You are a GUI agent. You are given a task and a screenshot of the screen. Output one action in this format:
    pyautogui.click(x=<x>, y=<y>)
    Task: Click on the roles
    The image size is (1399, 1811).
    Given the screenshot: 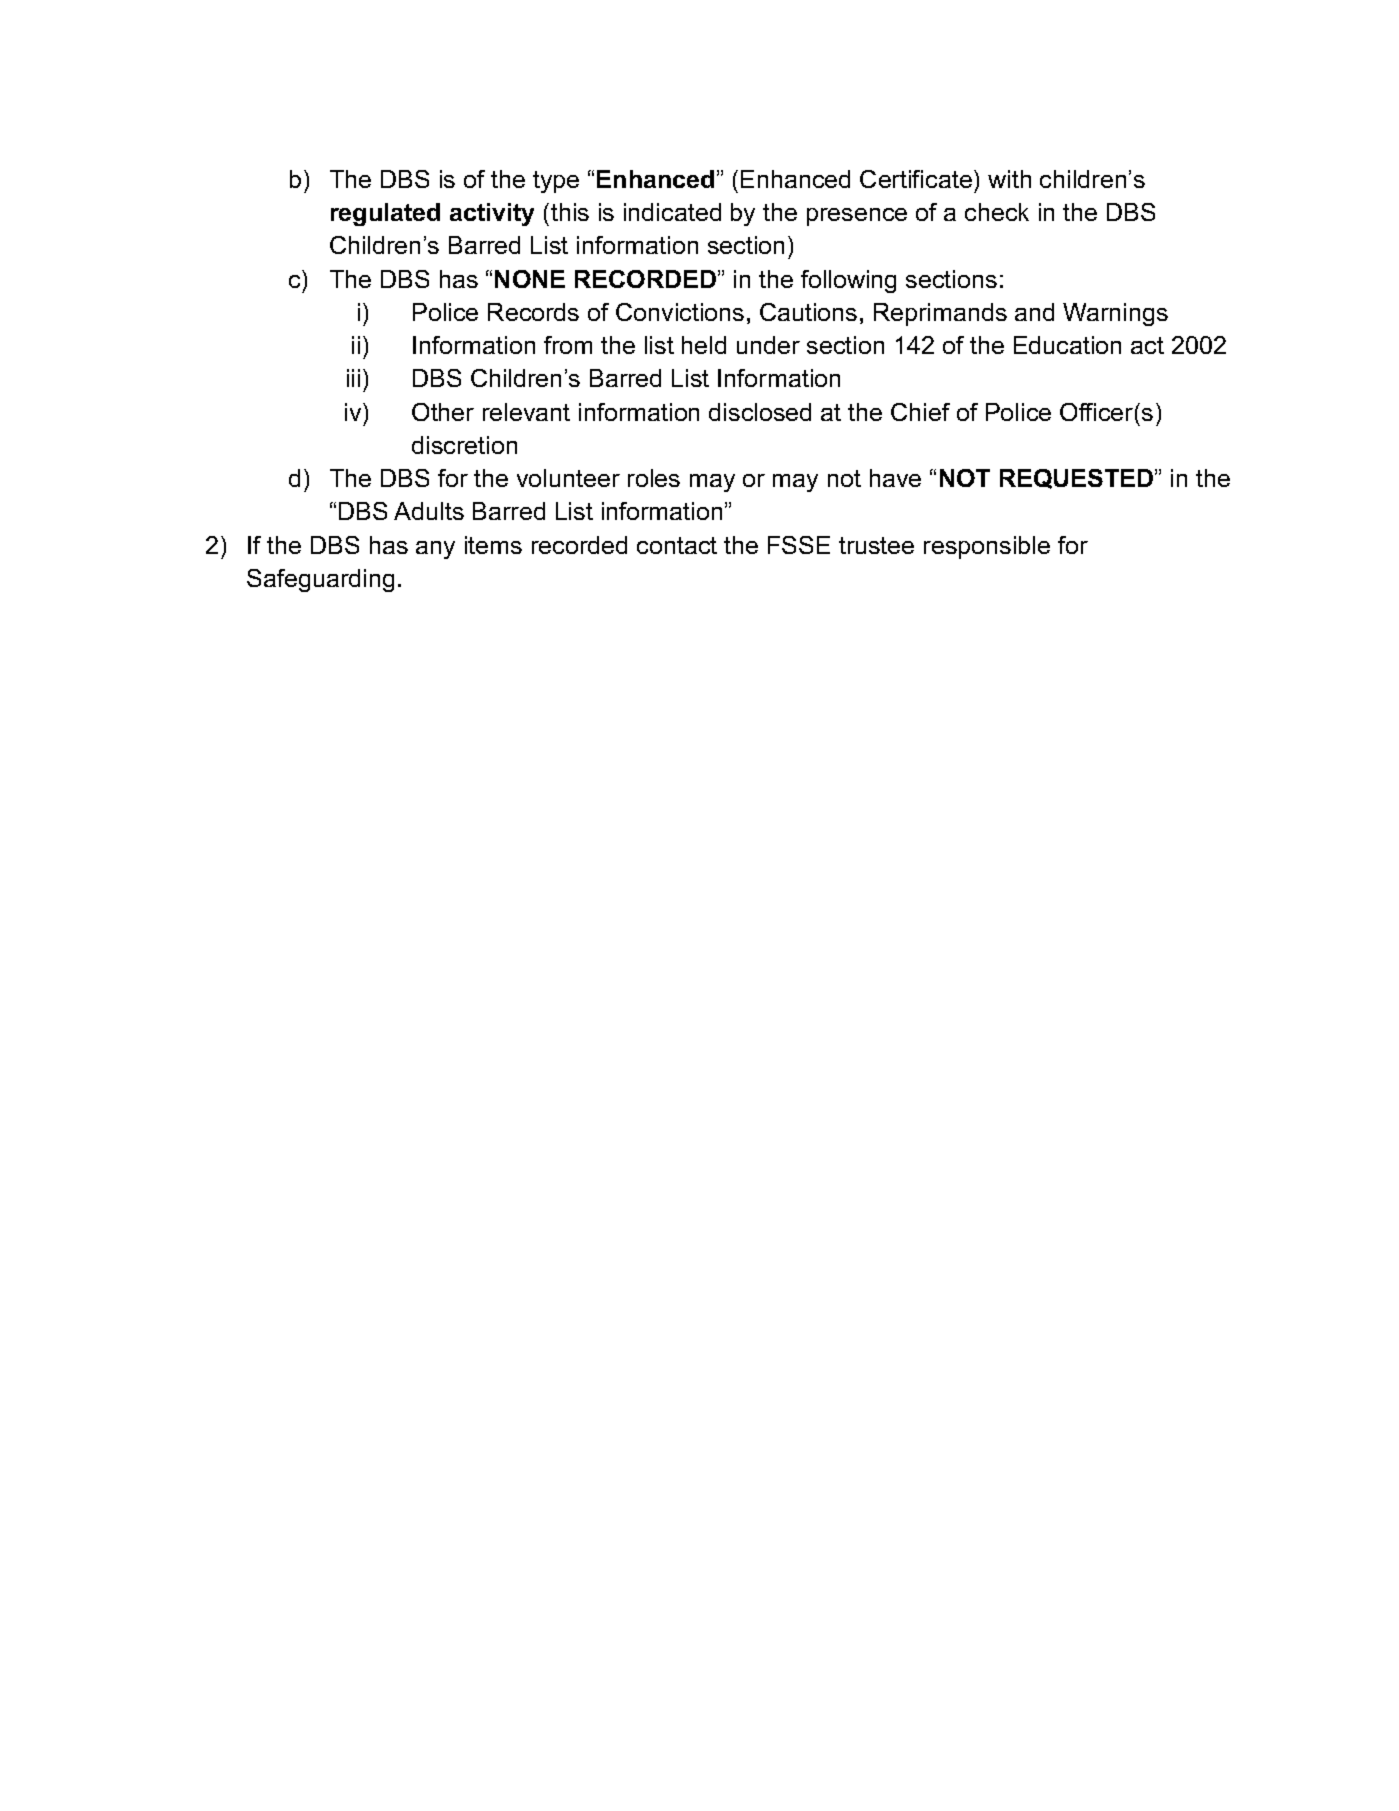 What is the action you would take?
    pyautogui.click(x=654, y=478)
